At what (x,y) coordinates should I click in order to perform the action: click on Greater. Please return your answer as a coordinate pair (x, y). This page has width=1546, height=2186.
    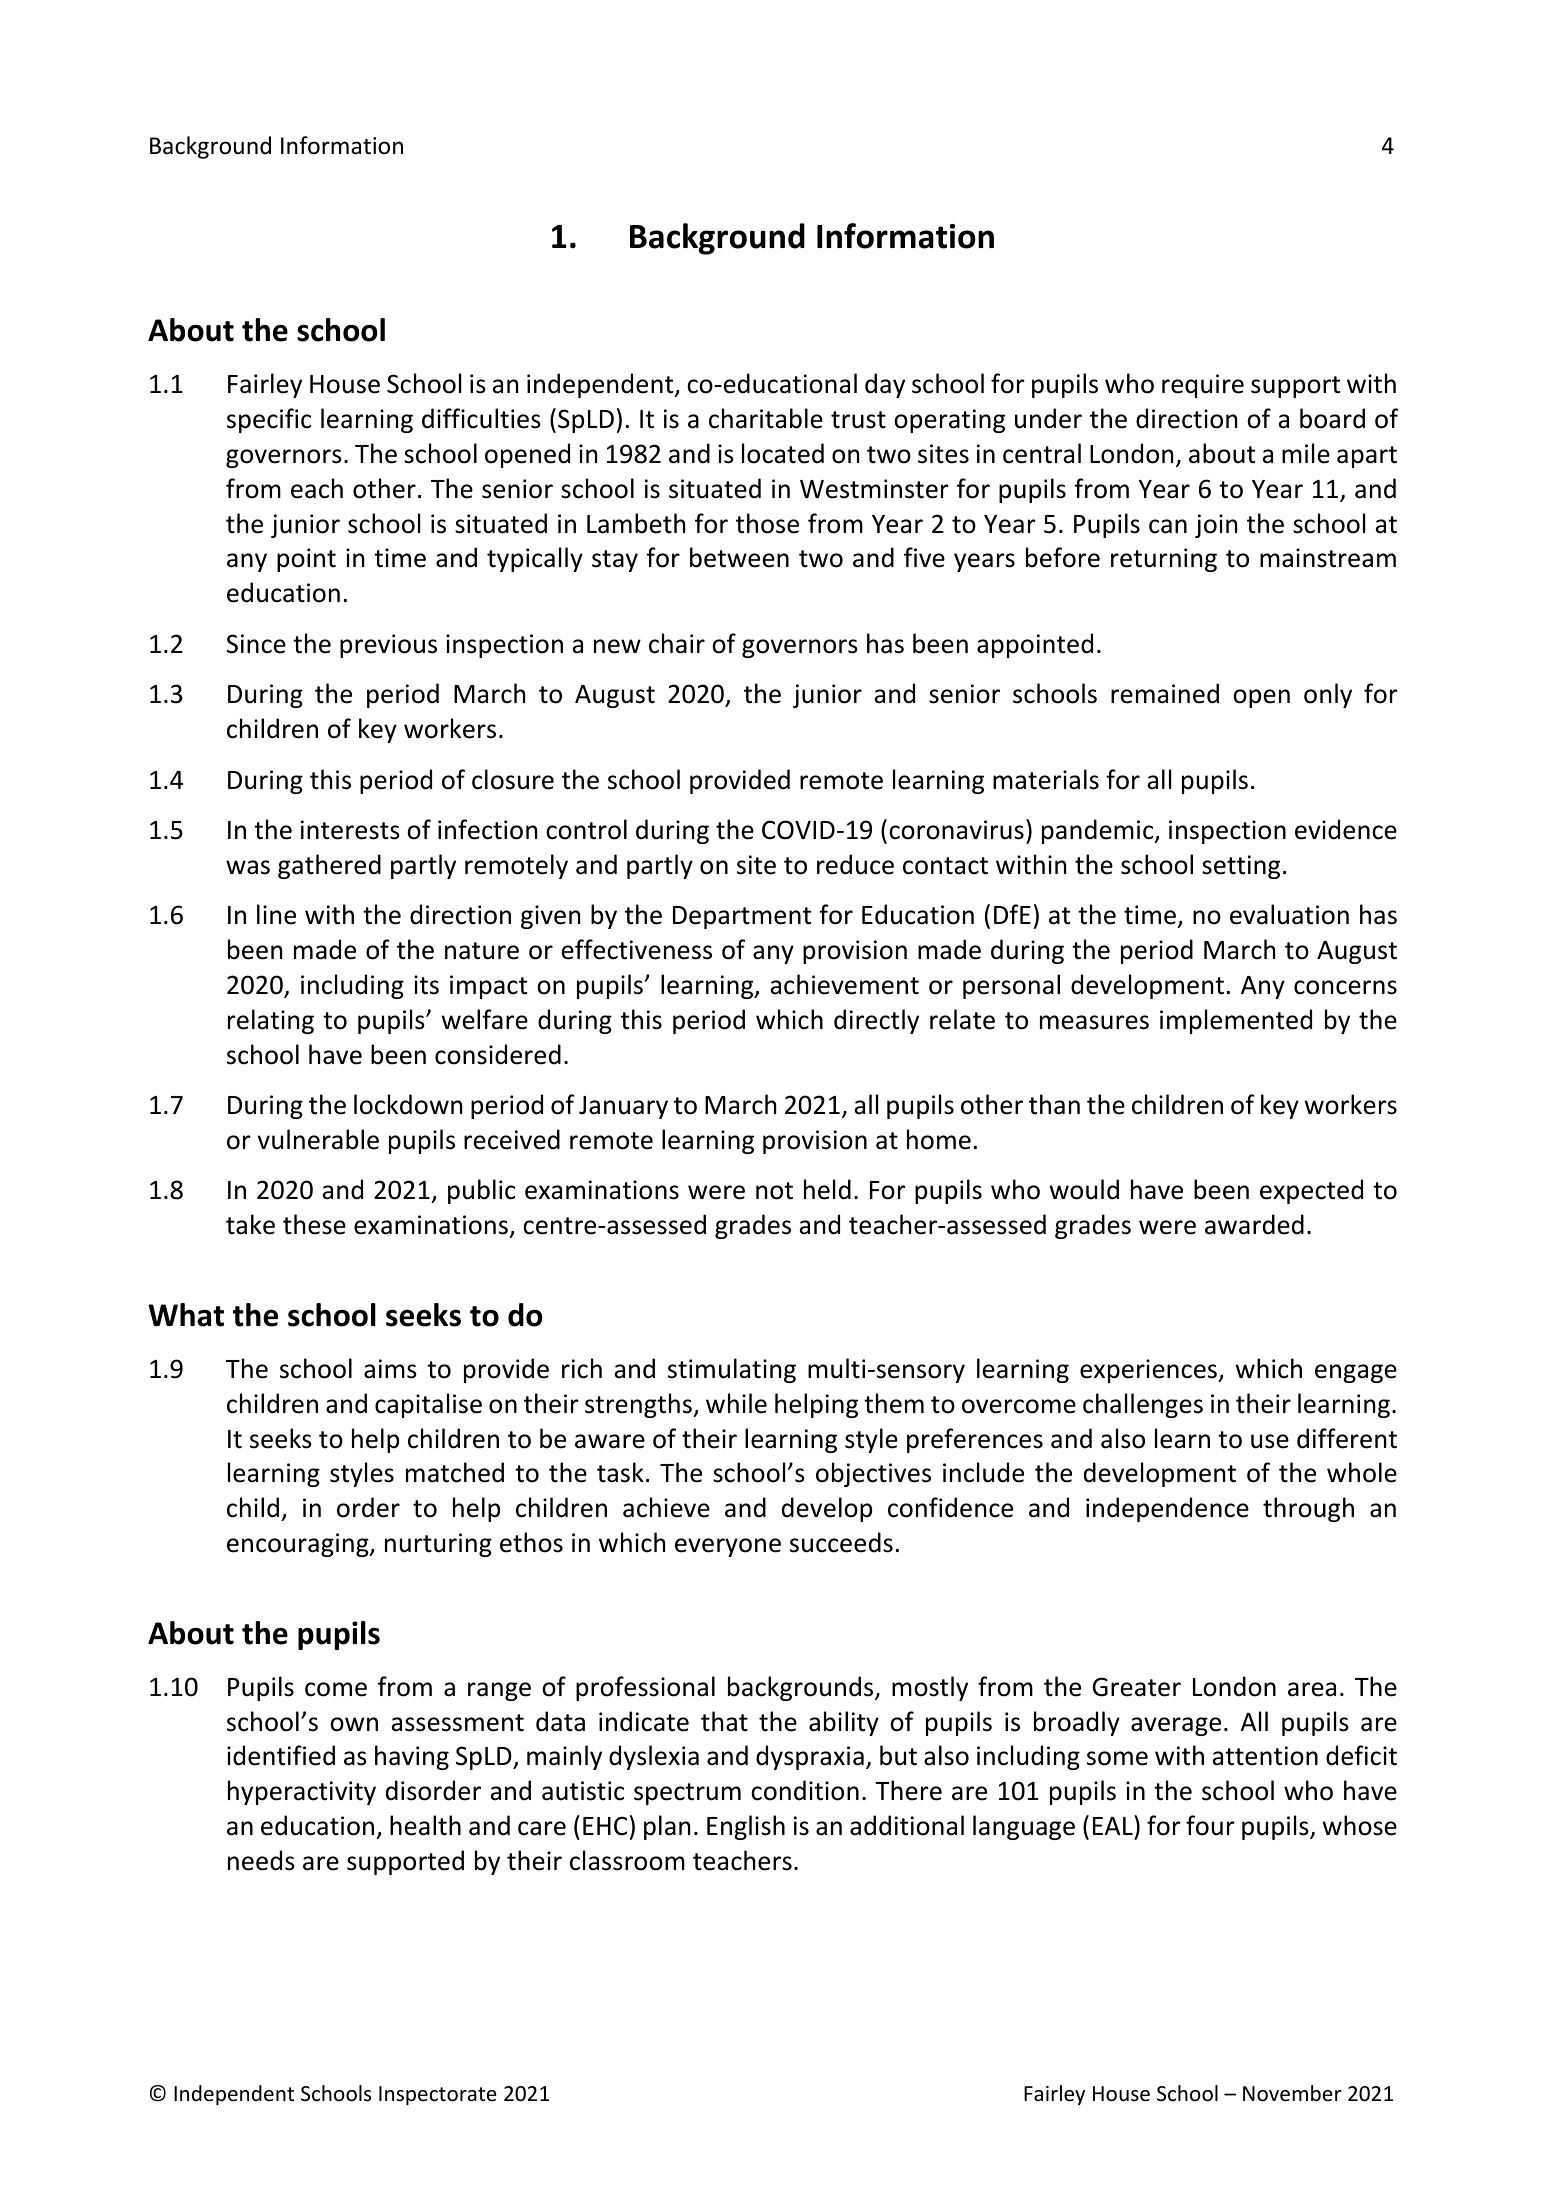
    Looking at the image, I should click on (1136, 1687).
